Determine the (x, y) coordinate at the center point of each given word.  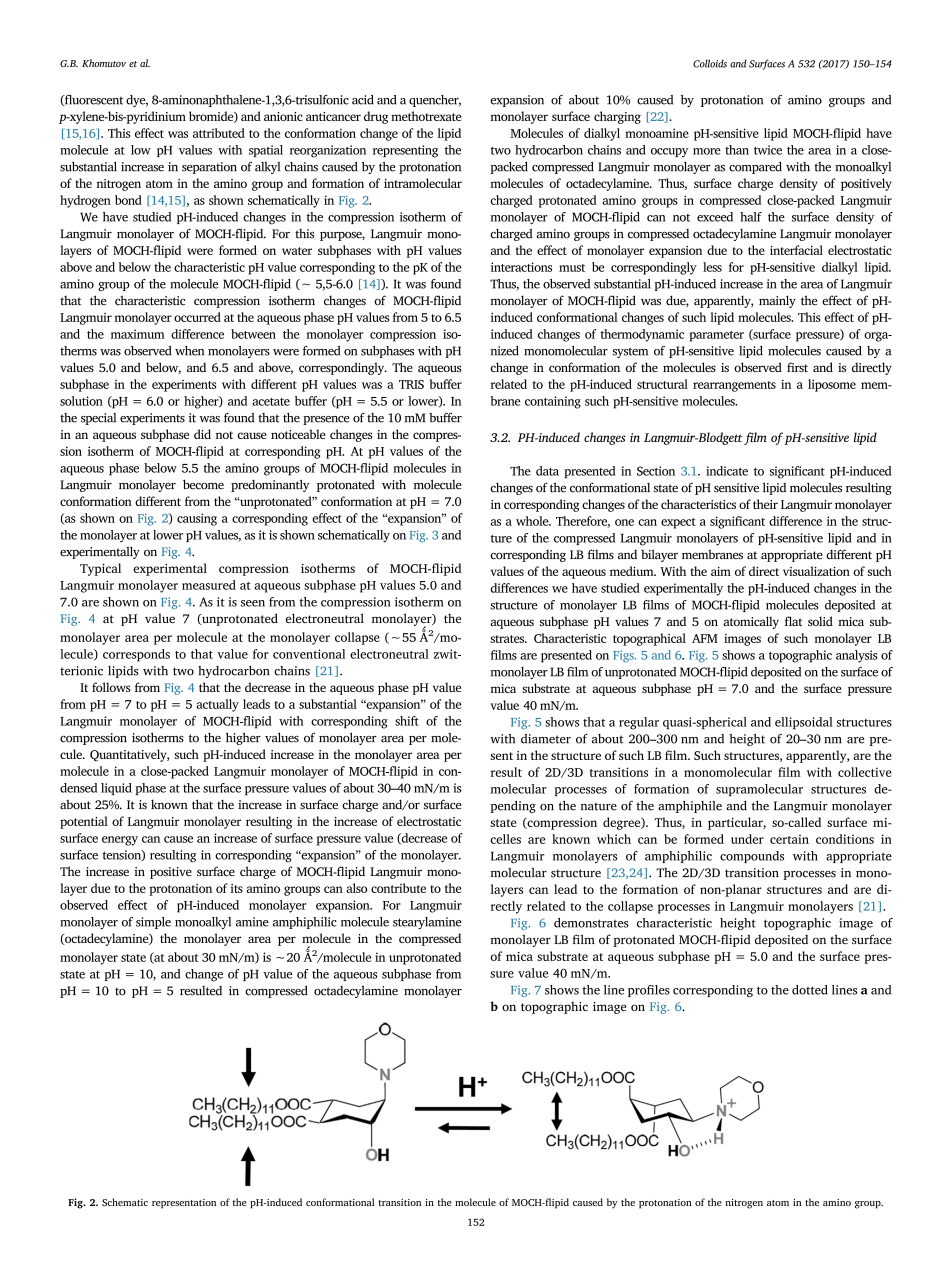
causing (197, 519)
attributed (219, 133)
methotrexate (426, 116)
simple (153, 923)
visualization (816, 571)
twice (768, 150)
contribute (398, 888)
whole (533, 521)
